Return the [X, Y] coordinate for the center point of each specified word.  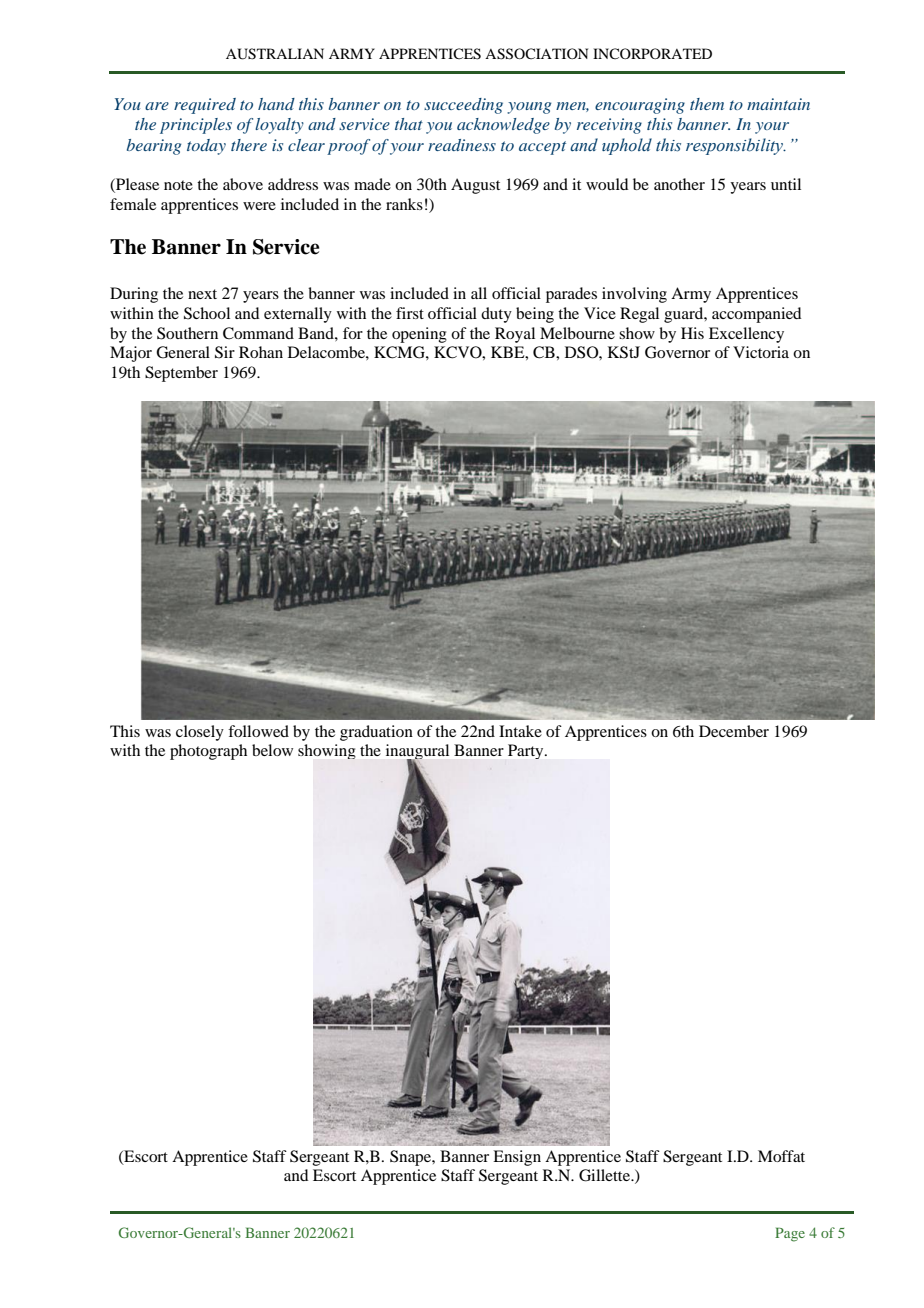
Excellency [746, 335]
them [707, 104]
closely [200, 733]
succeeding [463, 106]
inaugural [417, 753]
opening [419, 335]
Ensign [517, 1158]
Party [527, 751]
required [205, 106]
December [734, 731]
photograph [208, 752]
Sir [225, 352]
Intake [520, 731]
